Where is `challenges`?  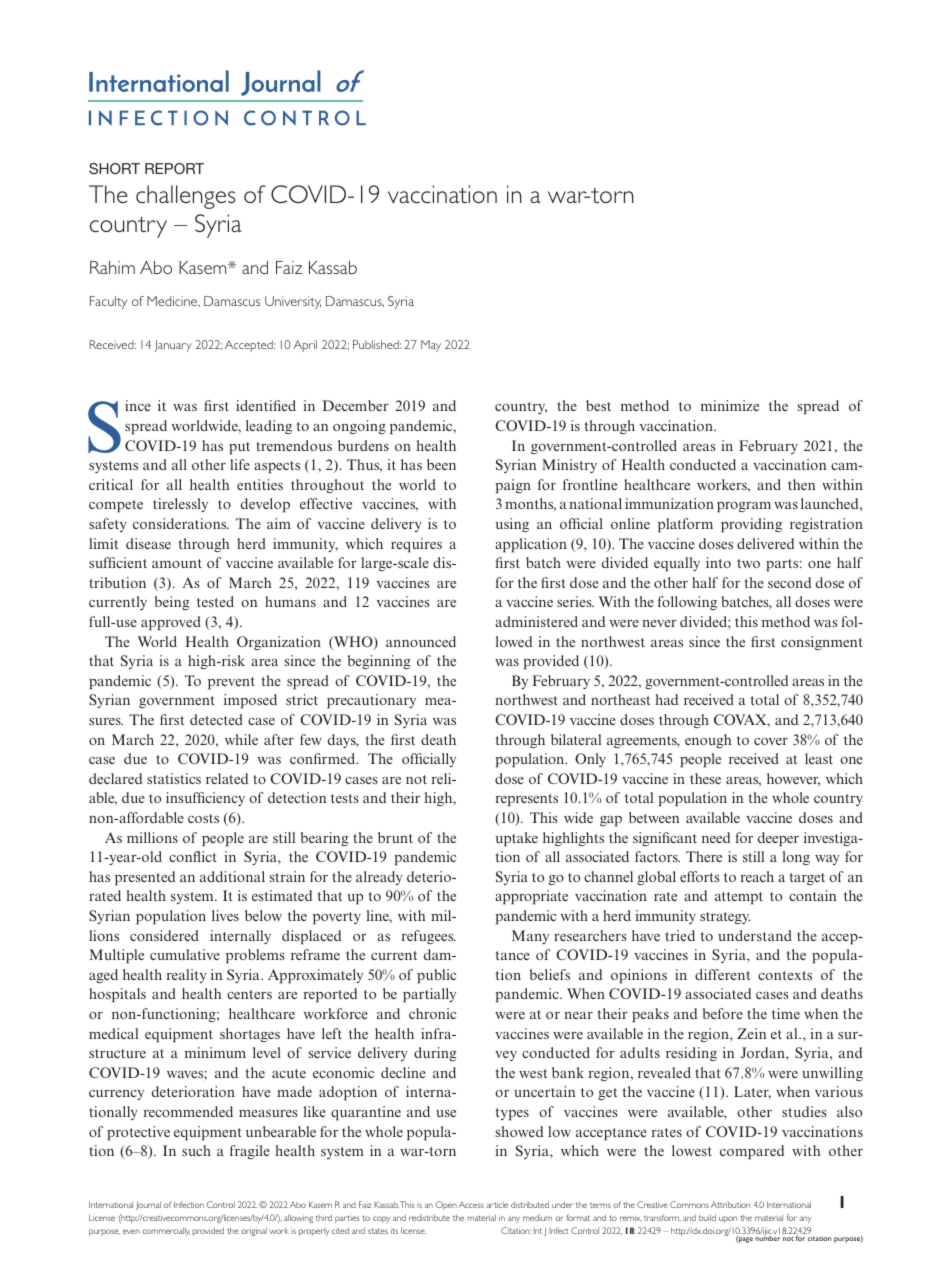
challenges is located at coordinates (185, 197).
